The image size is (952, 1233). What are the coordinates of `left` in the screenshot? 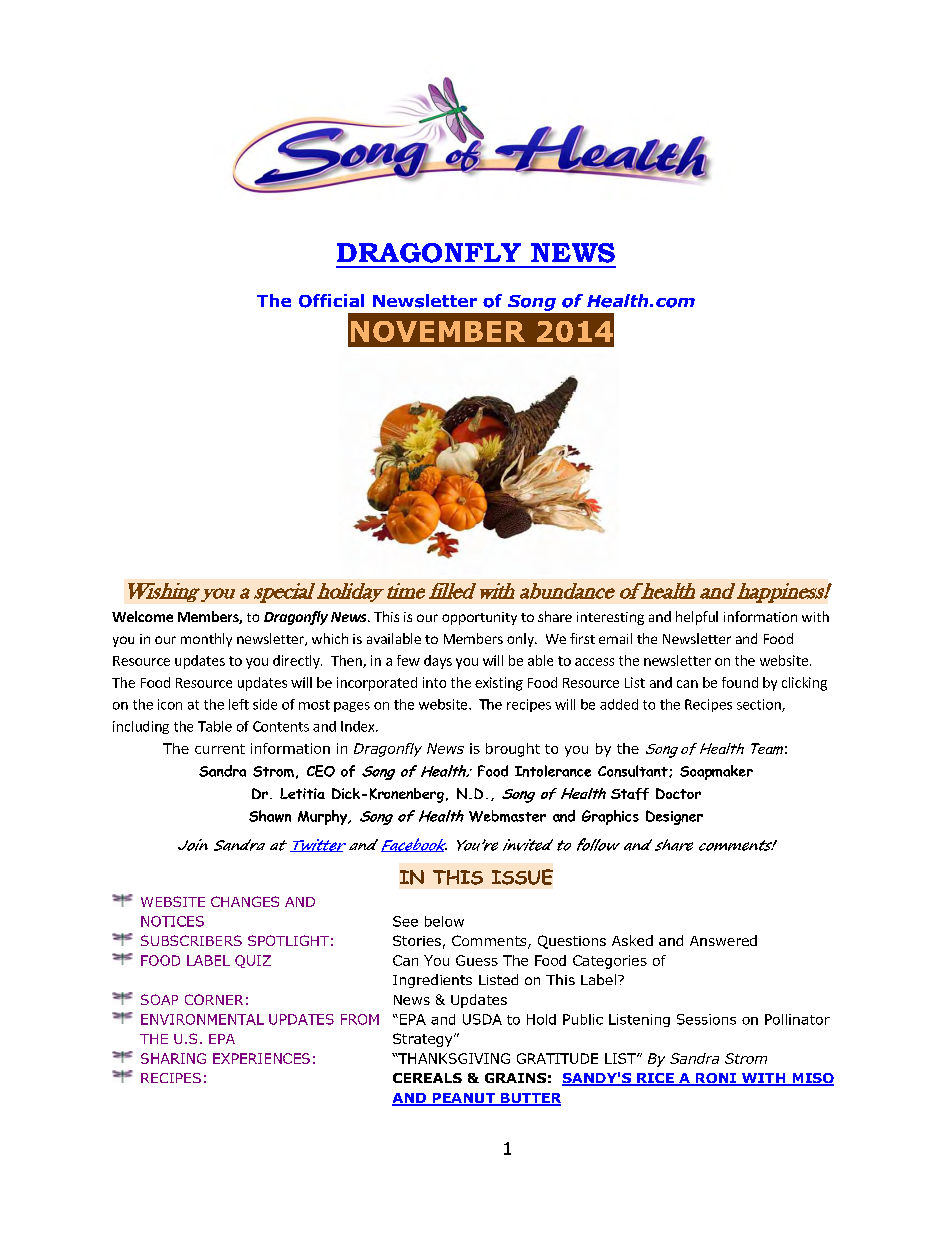 It's located at (239, 704).
